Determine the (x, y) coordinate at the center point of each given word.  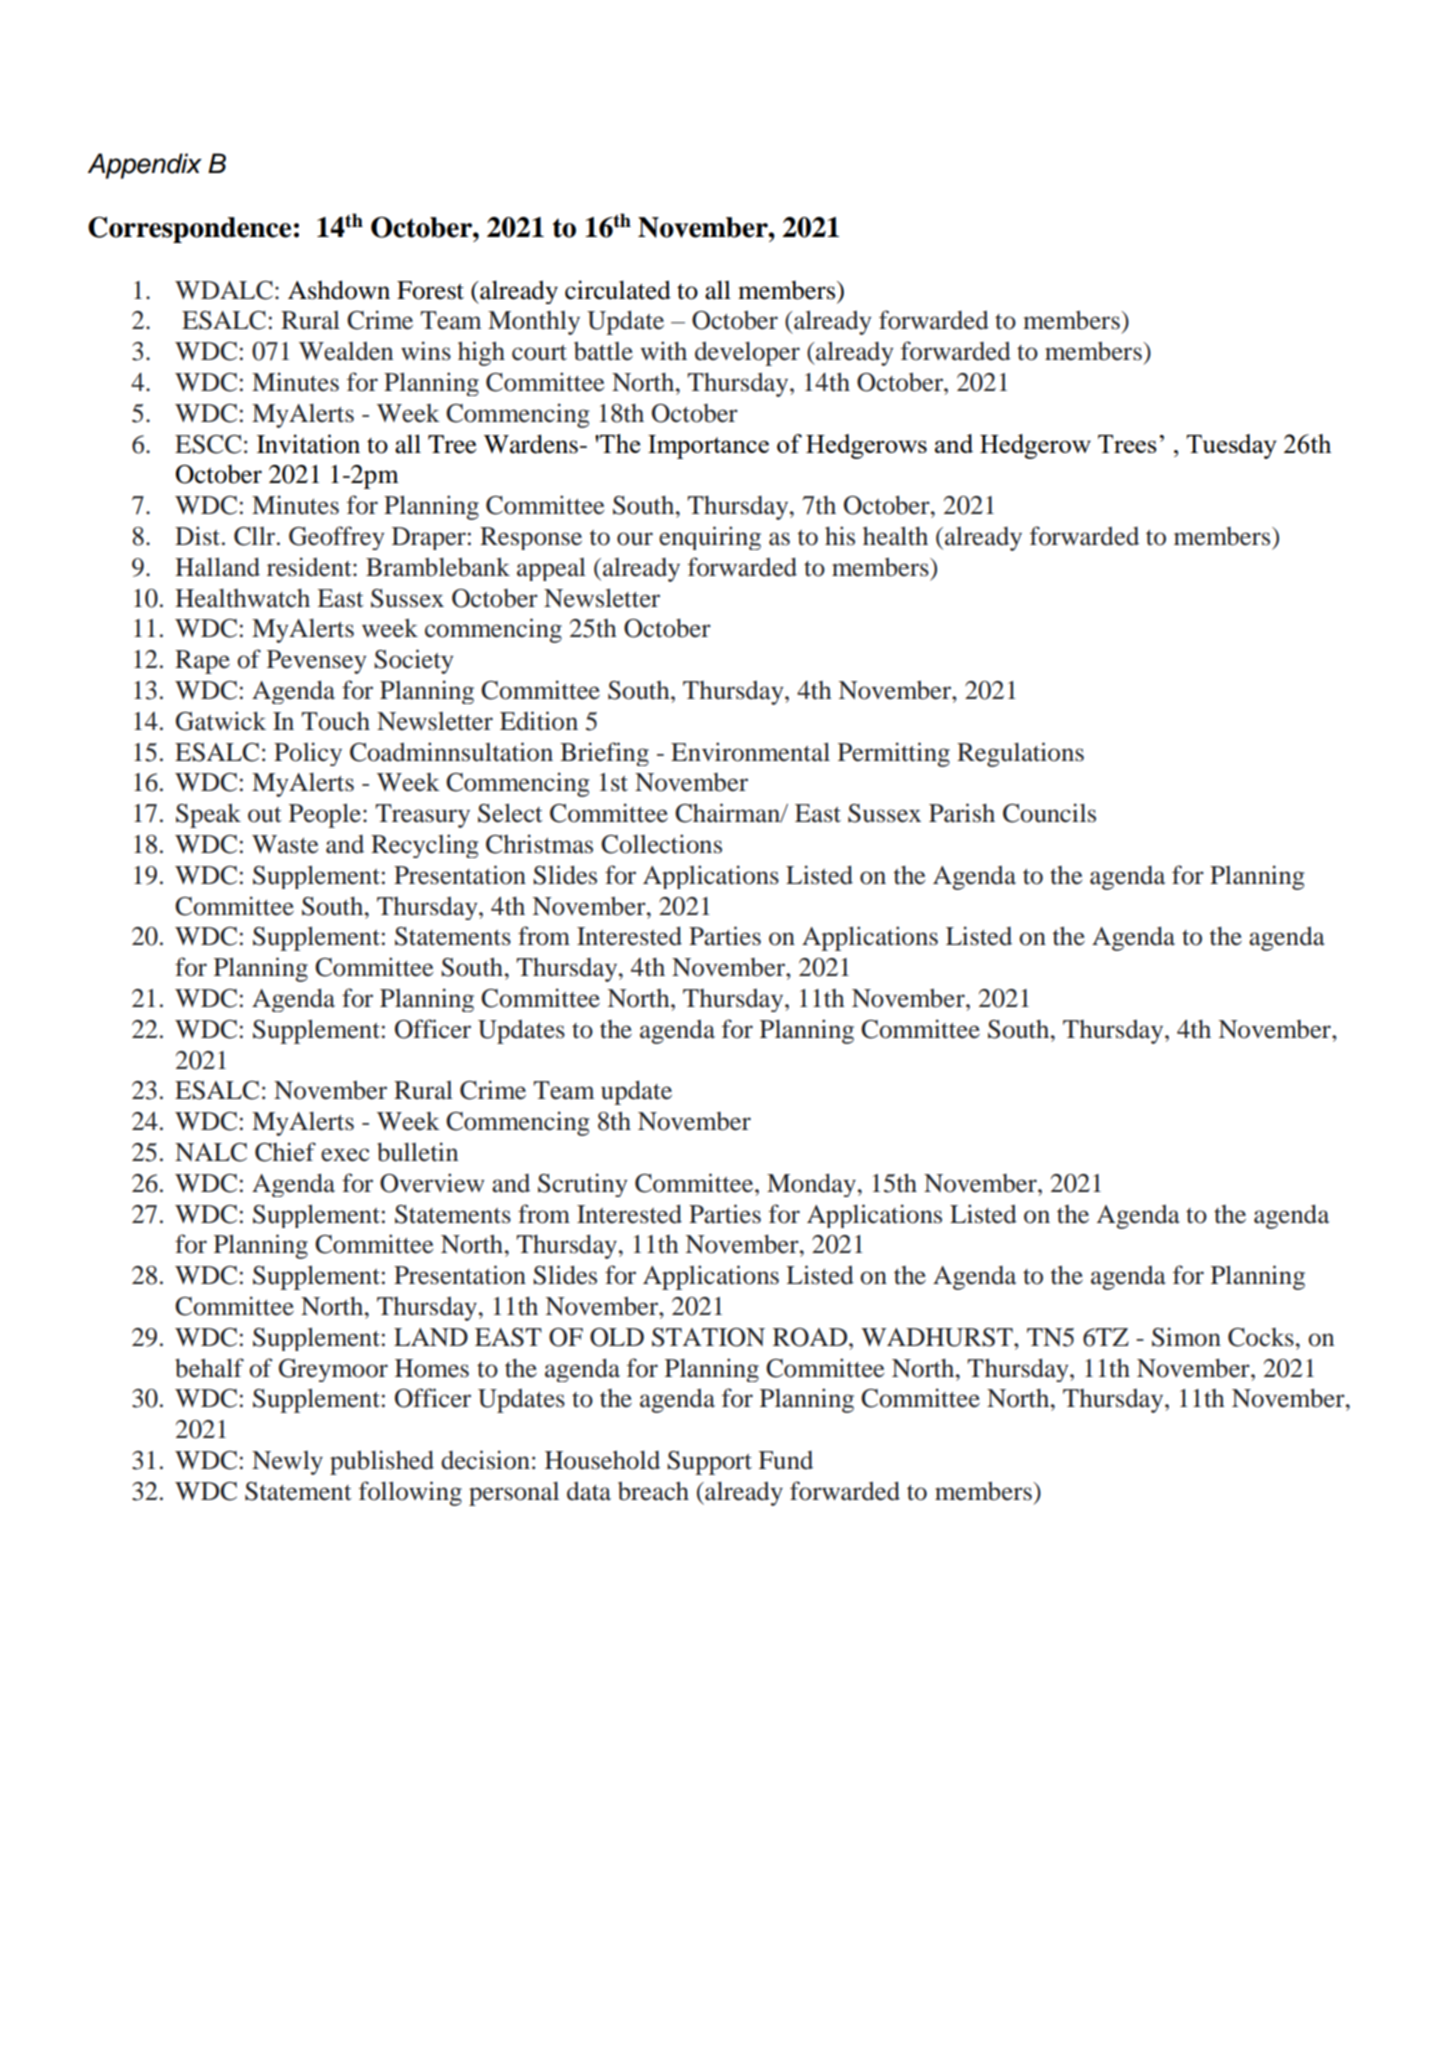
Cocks (1261, 1337)
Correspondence (189, 230)
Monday (811, 1185)
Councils (1049, 813)
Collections (661, 844)
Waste (285, 844)
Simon (1186, 1337)
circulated (618, 290)
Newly (287, 1463)
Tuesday (1231, 446)
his (840, 536)
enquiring (710, 538)
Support (709, 1463)
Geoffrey (337, 538)
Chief (285, 1152)
